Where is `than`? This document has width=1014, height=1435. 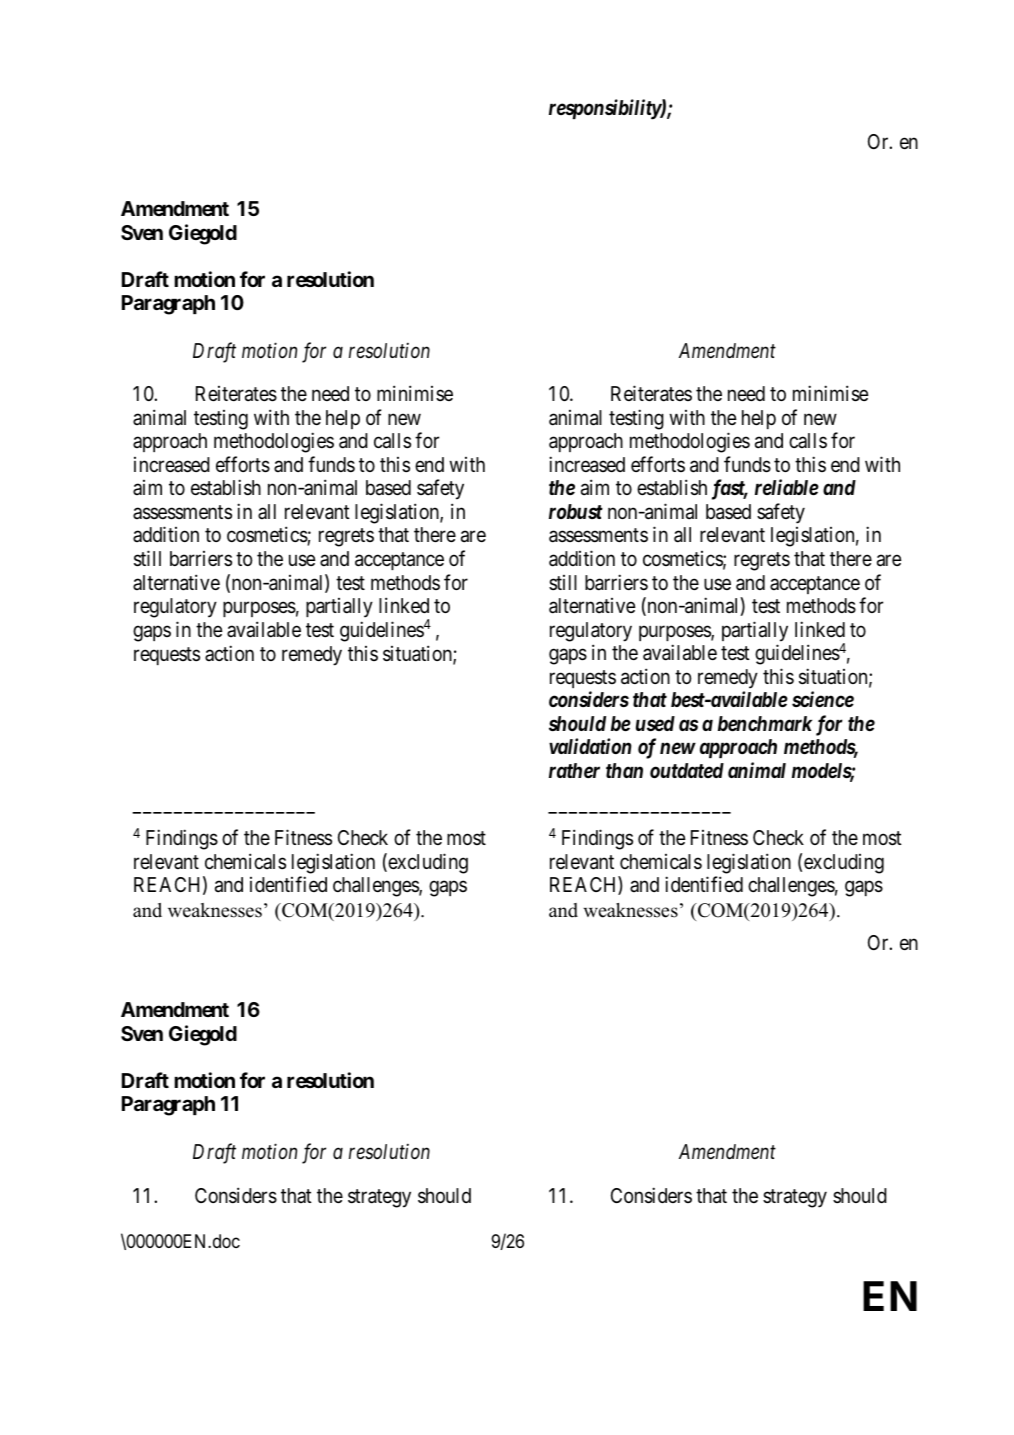
than is located at coordinates (624, 770).
